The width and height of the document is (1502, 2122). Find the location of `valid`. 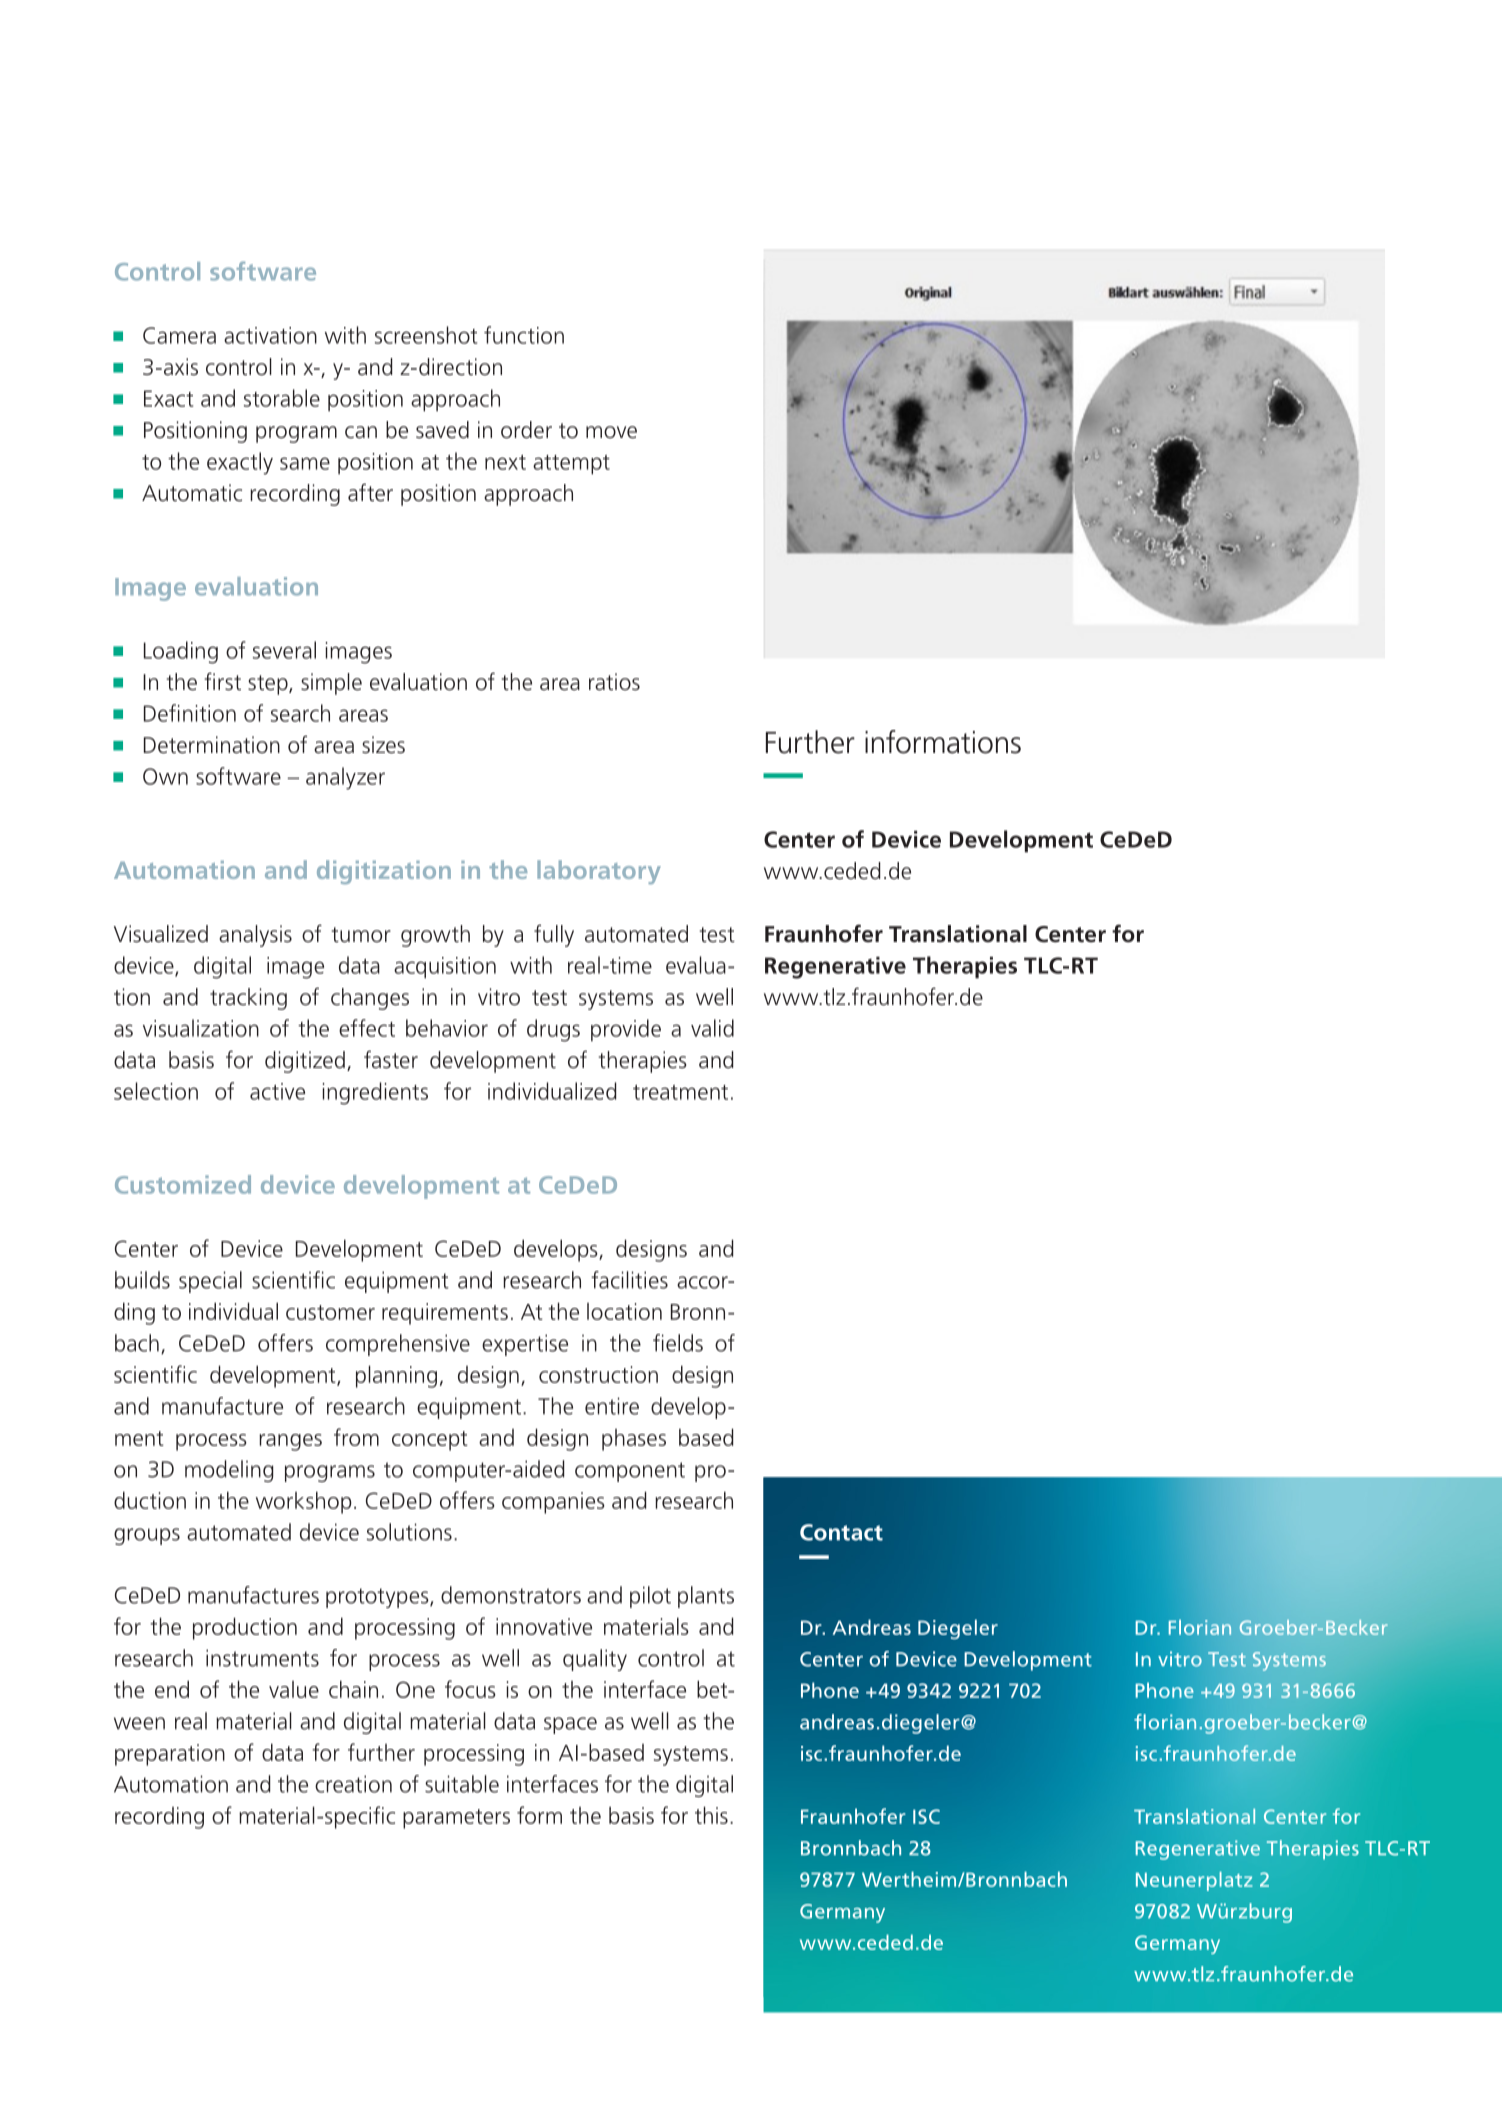

valid is located at coordinates (712, 1028).
